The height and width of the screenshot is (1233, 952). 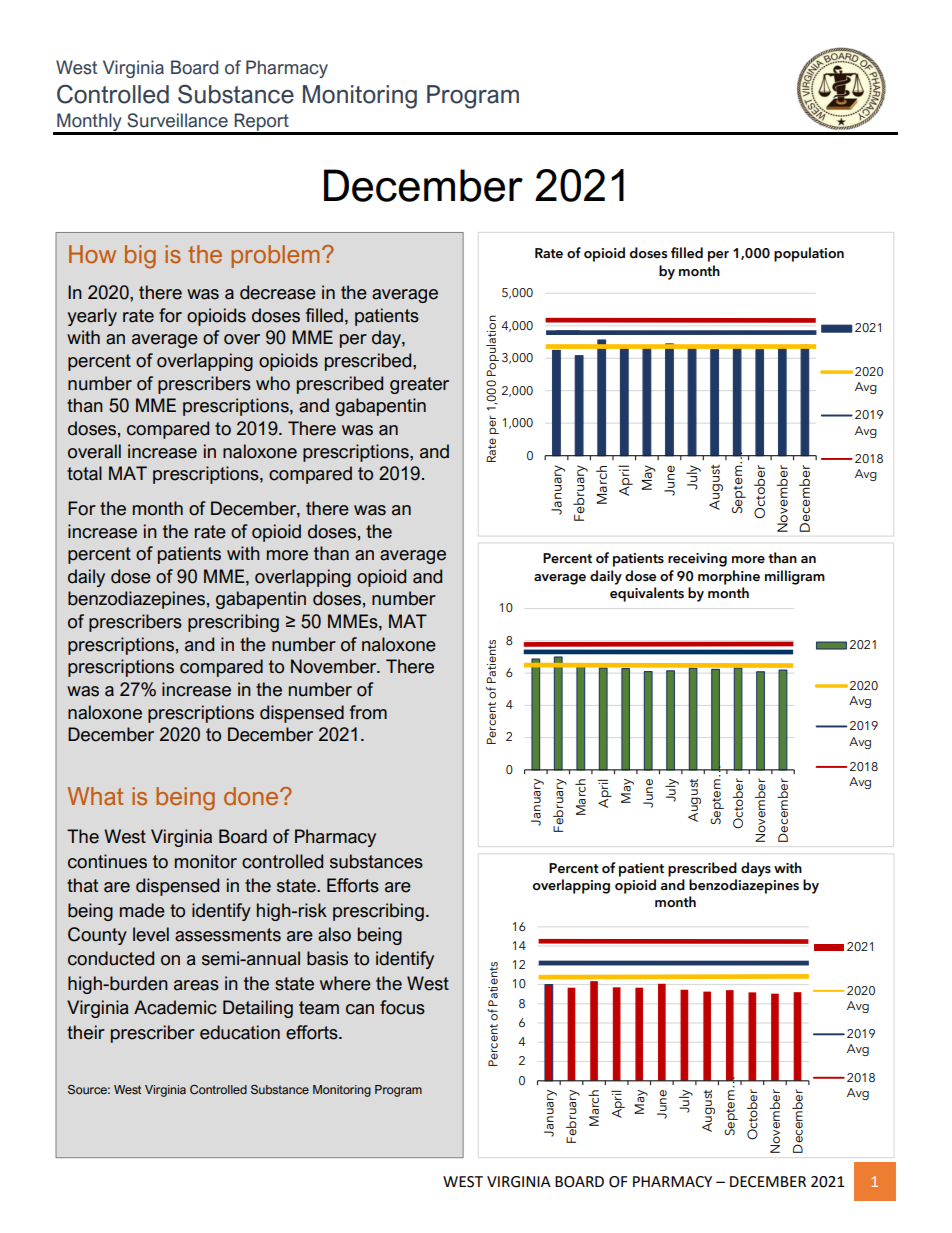 I want to click on Academic, so click(x=175, y=1007).
